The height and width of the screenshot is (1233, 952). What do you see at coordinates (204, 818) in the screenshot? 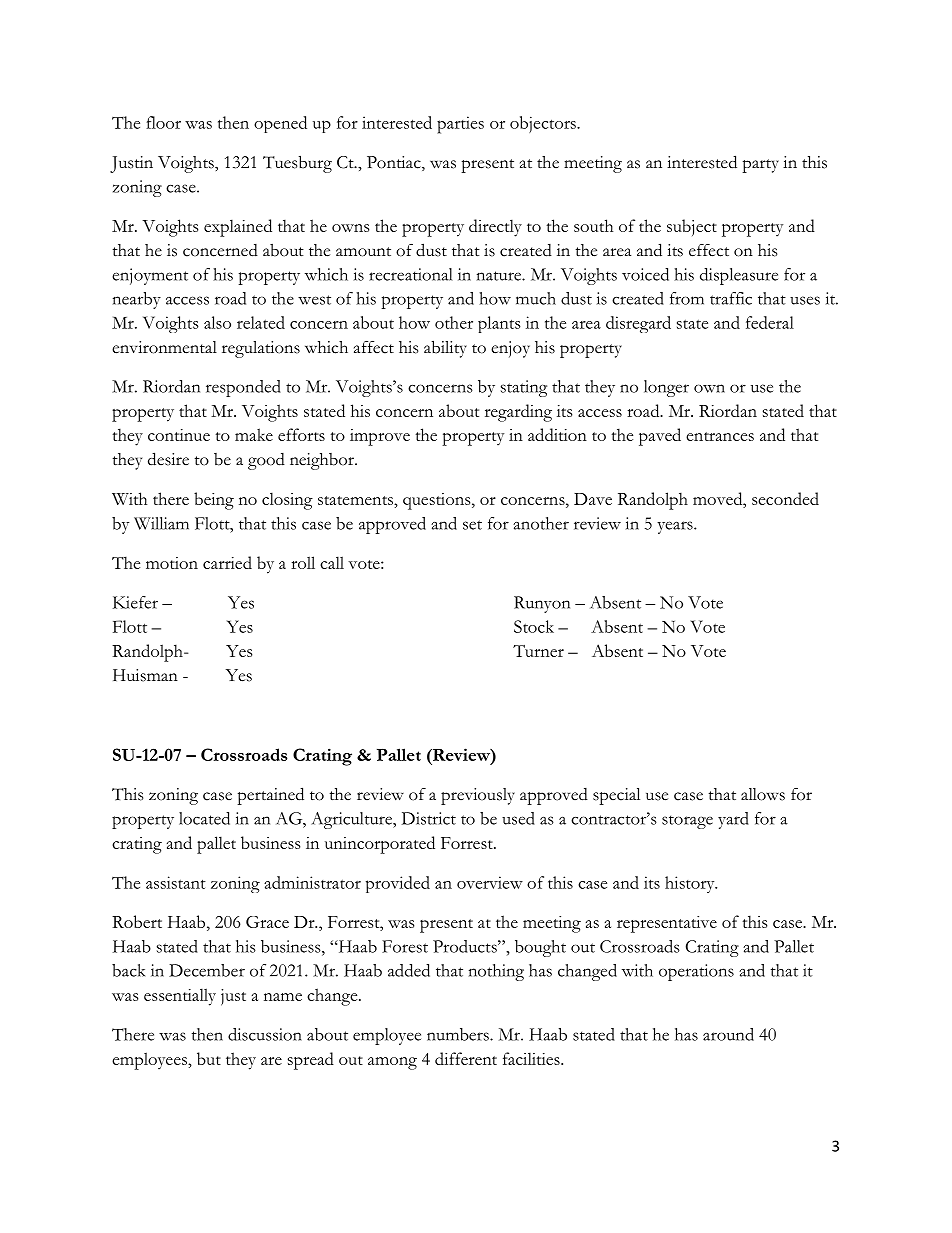
I see `located` at bounding box center [204, 818].
